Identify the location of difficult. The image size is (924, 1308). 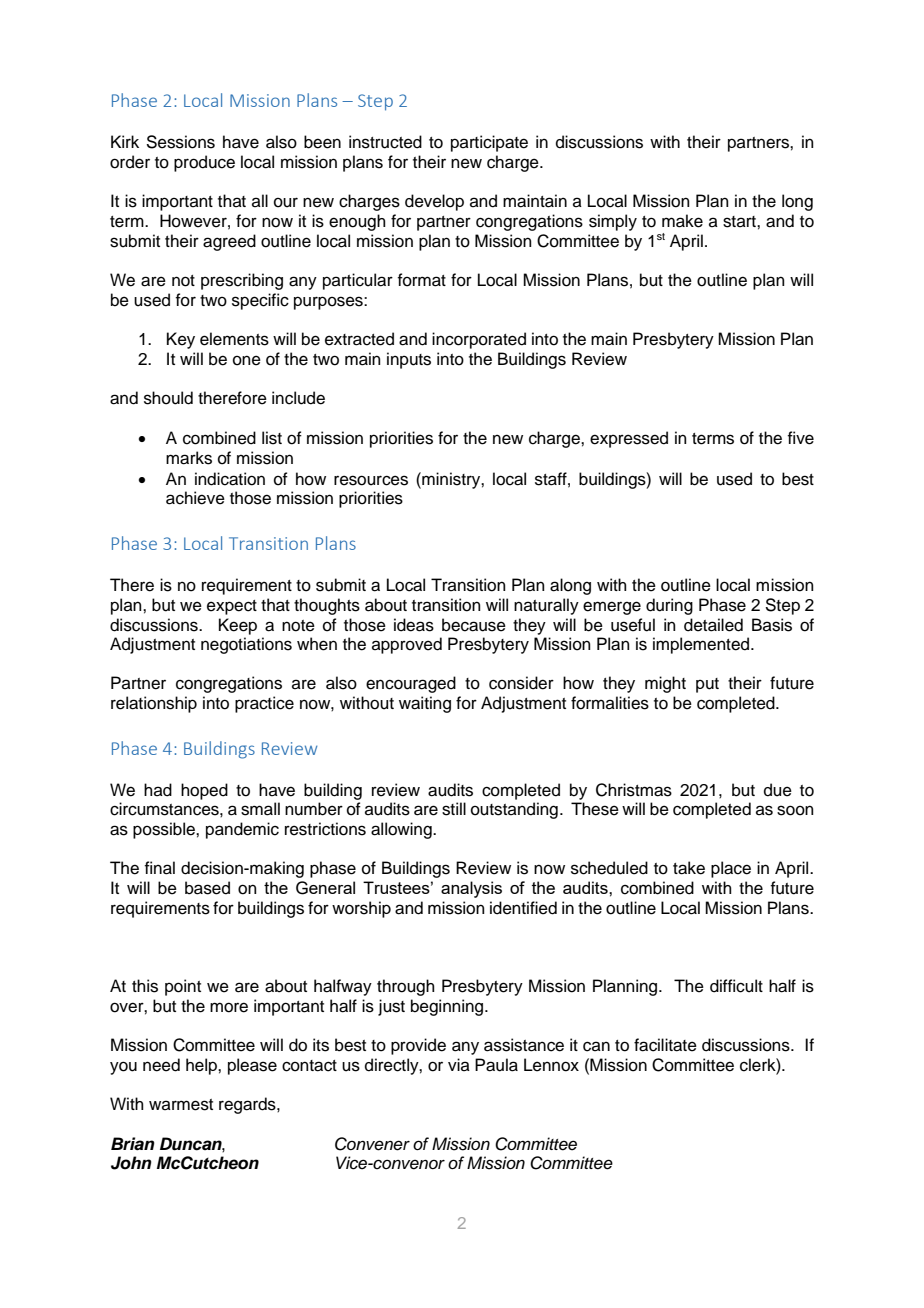
(736, 986).
